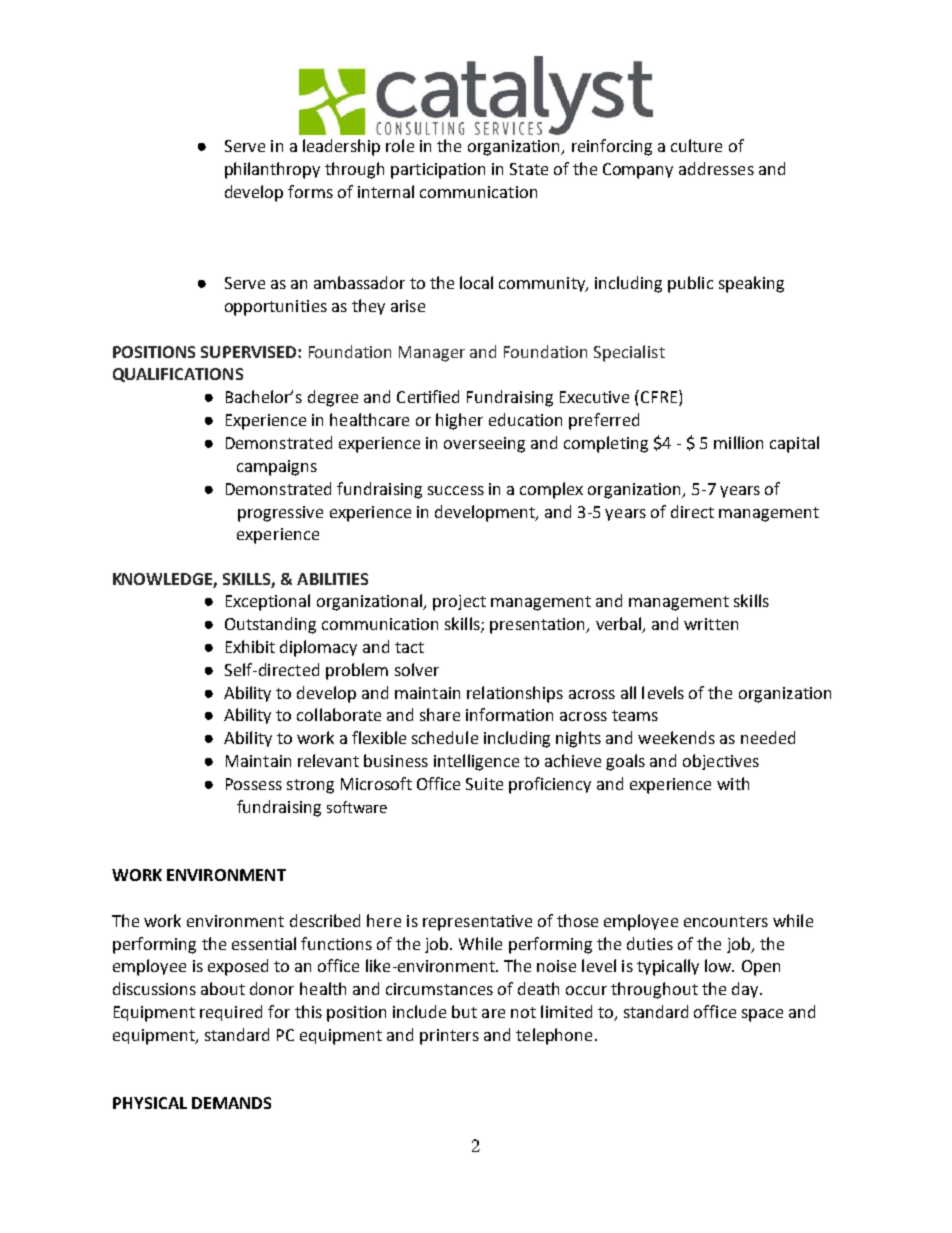 The height and width of the screenshot is (1233, 952). I want to click on project, so click(459, 603).
